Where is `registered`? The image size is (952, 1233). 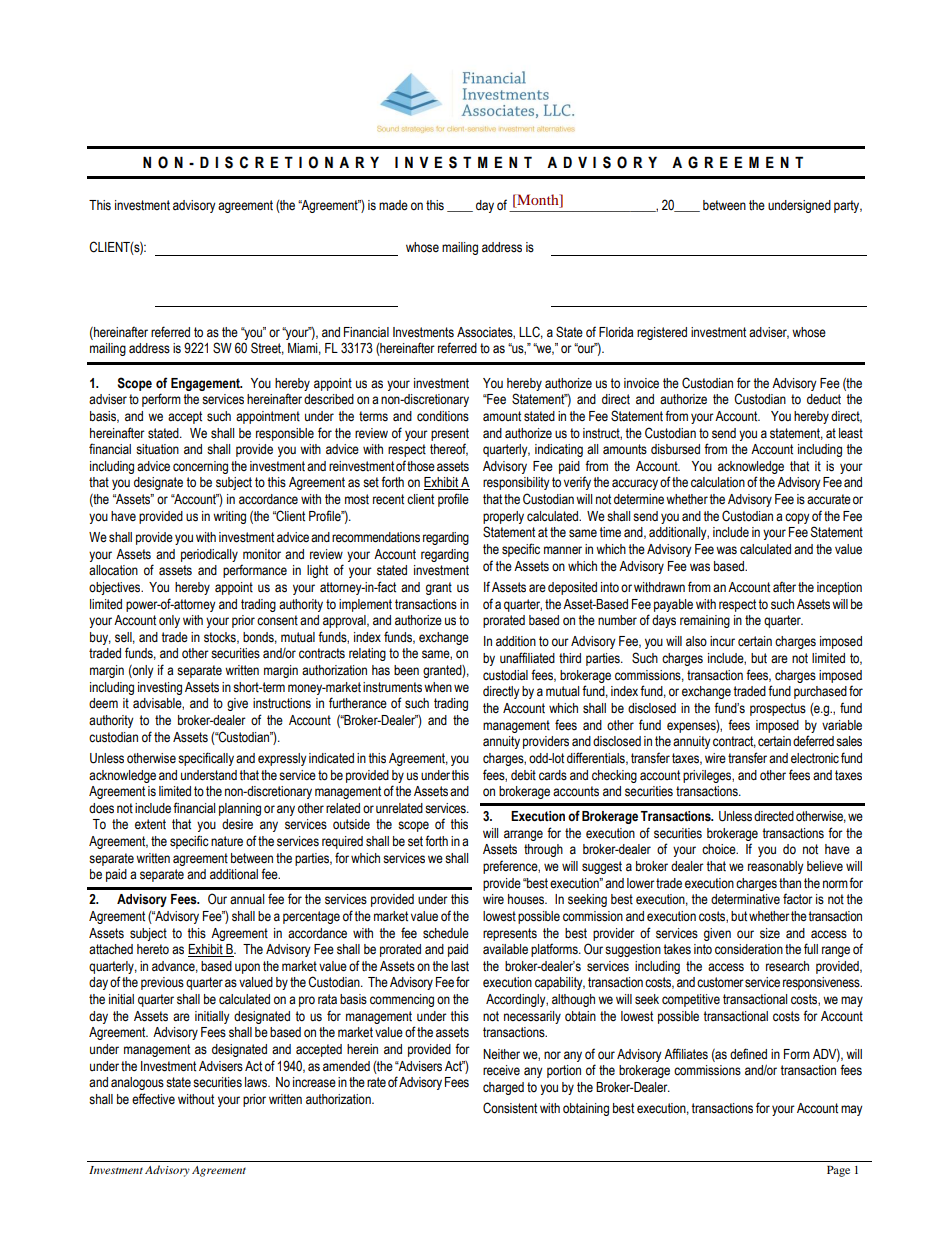 registered is located at coordinates (662, 333).
